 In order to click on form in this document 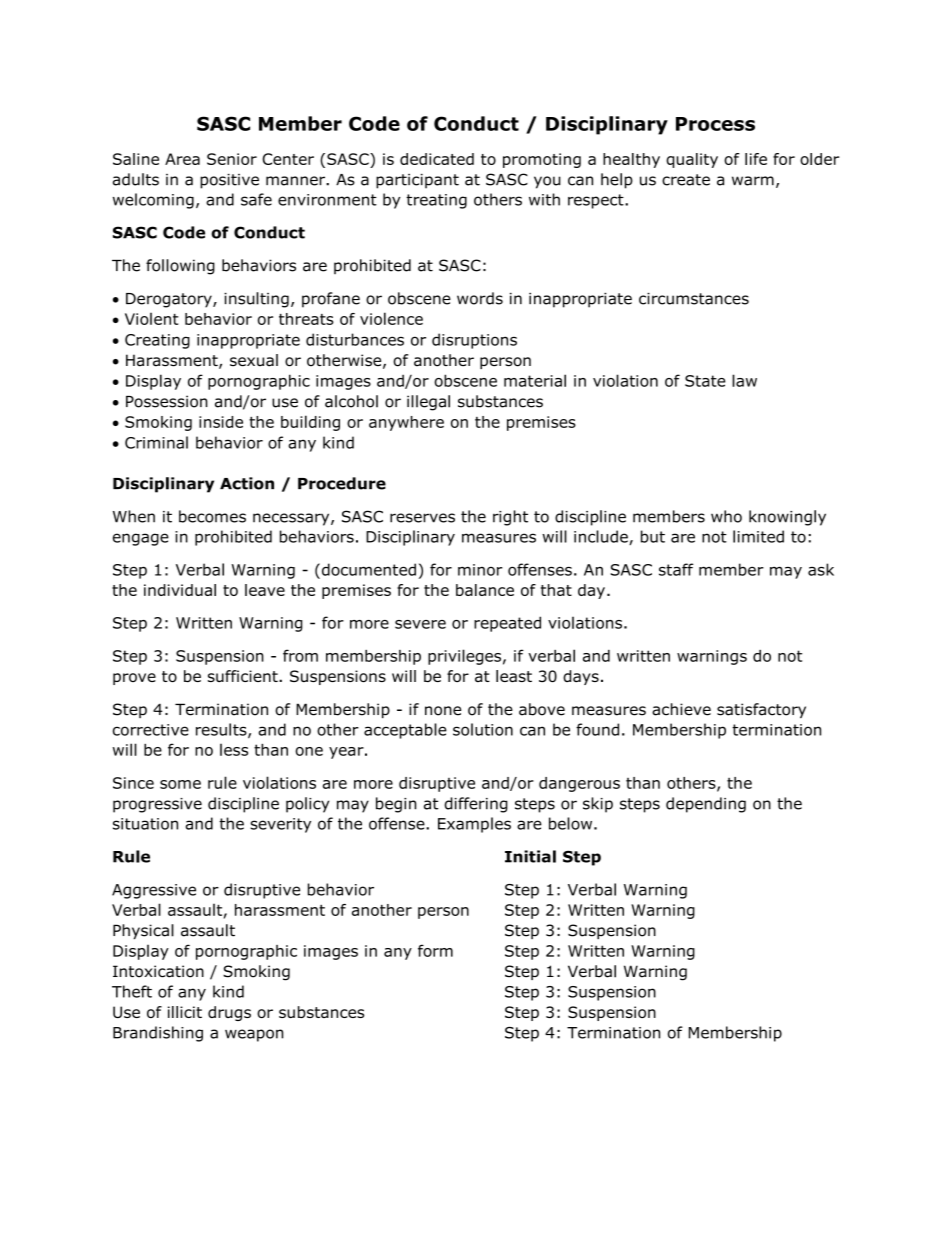, I will do `click(435, 950)`.
